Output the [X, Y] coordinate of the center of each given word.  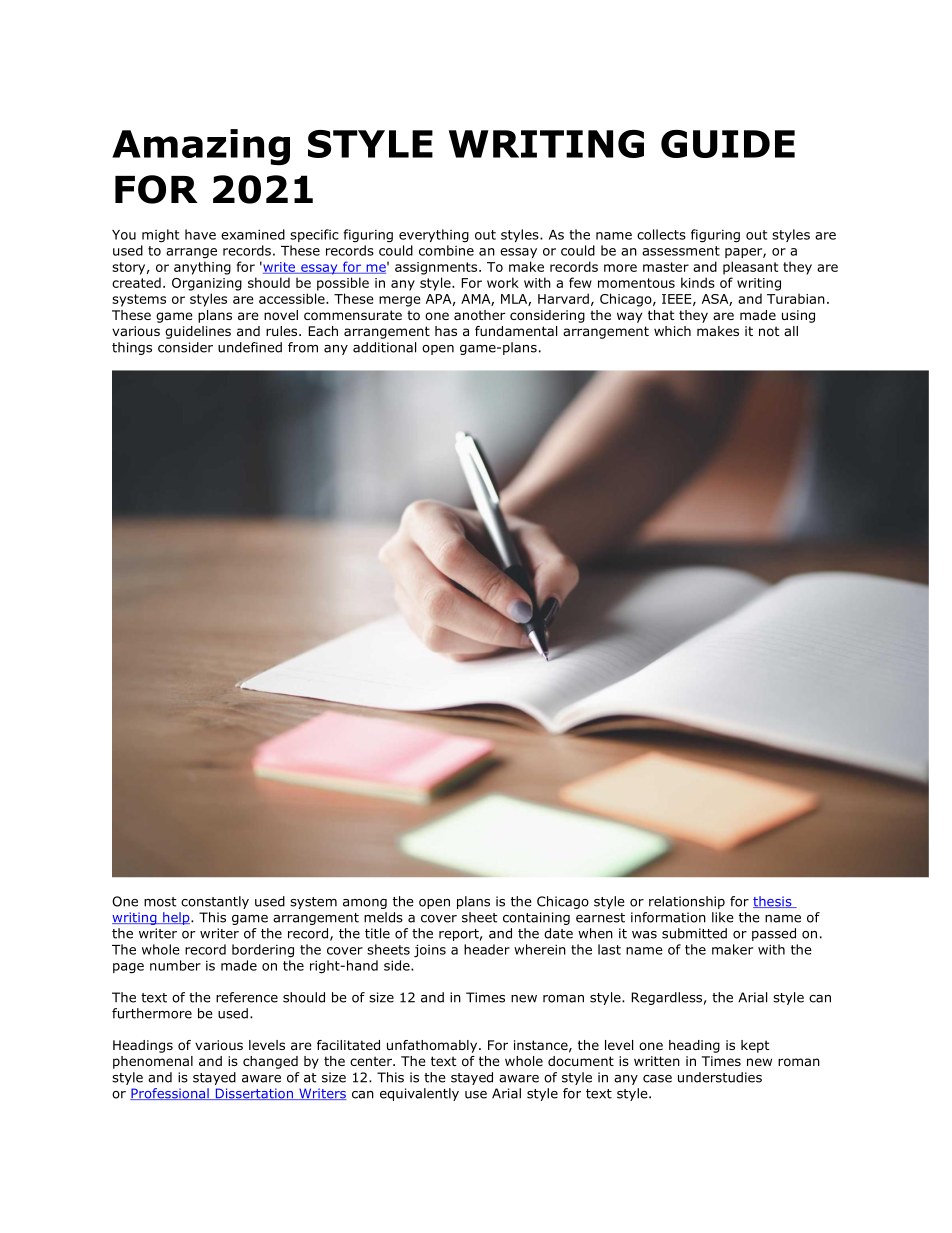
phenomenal [153, 1062]
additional [384, 347]
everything [434, 236]
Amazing [201, 147]
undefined [250, 347]
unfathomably [433, 1046]
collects [661, 234]
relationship [687, 902]
